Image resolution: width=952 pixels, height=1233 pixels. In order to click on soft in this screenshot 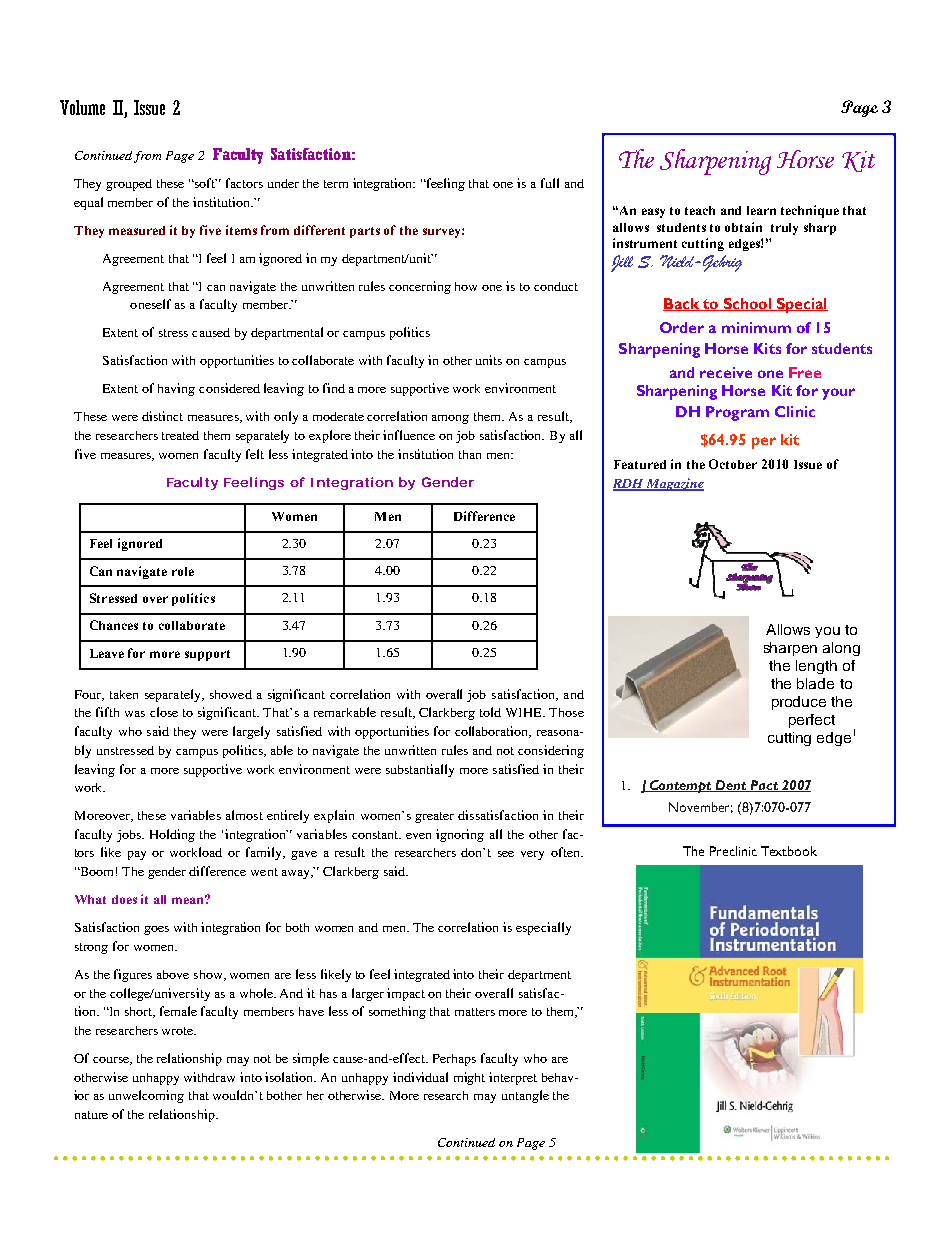, I will do `click(205, 183)`.
